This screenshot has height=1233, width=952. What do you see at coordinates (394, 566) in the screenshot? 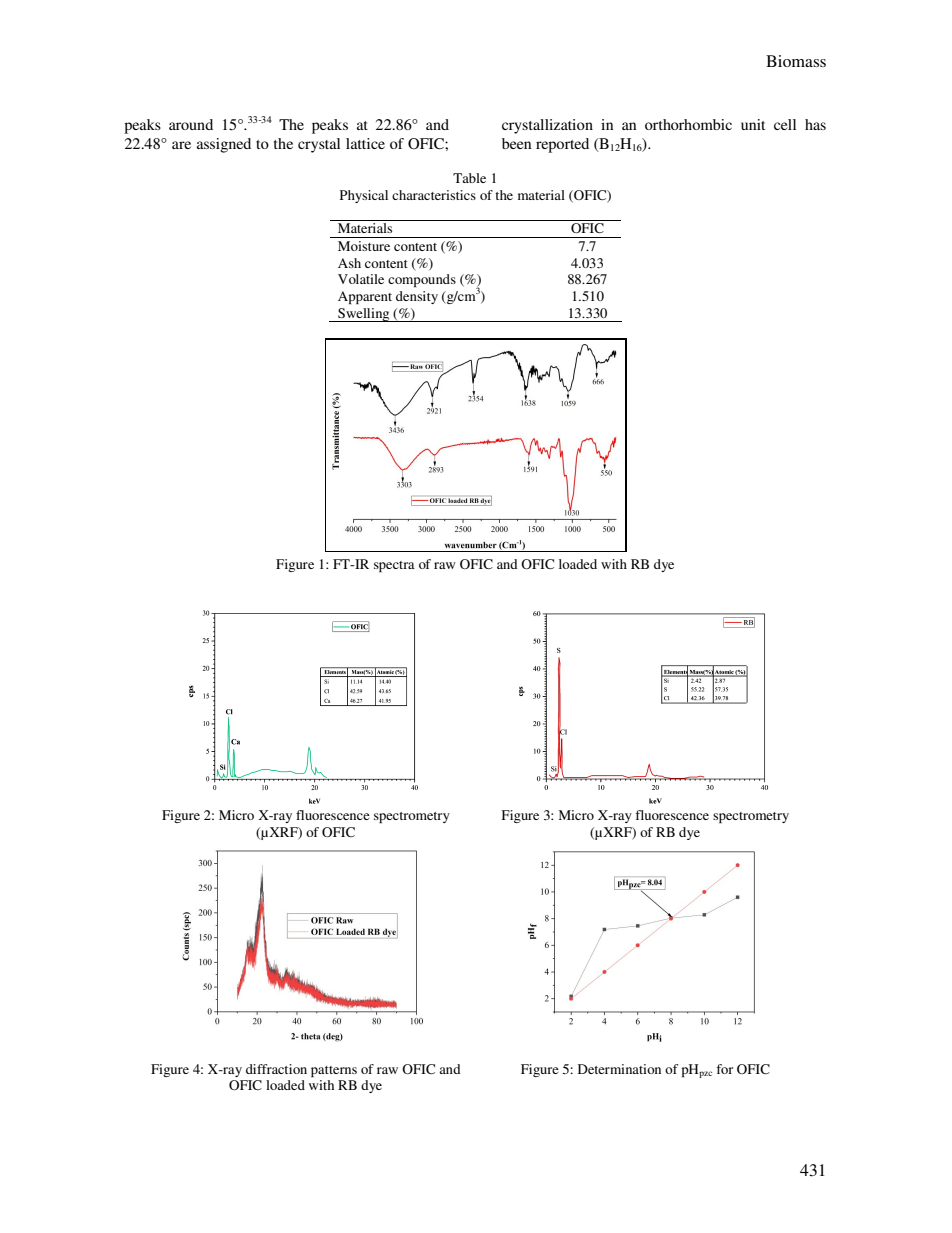
I see `spectra` at bounding box center [394, 566].
